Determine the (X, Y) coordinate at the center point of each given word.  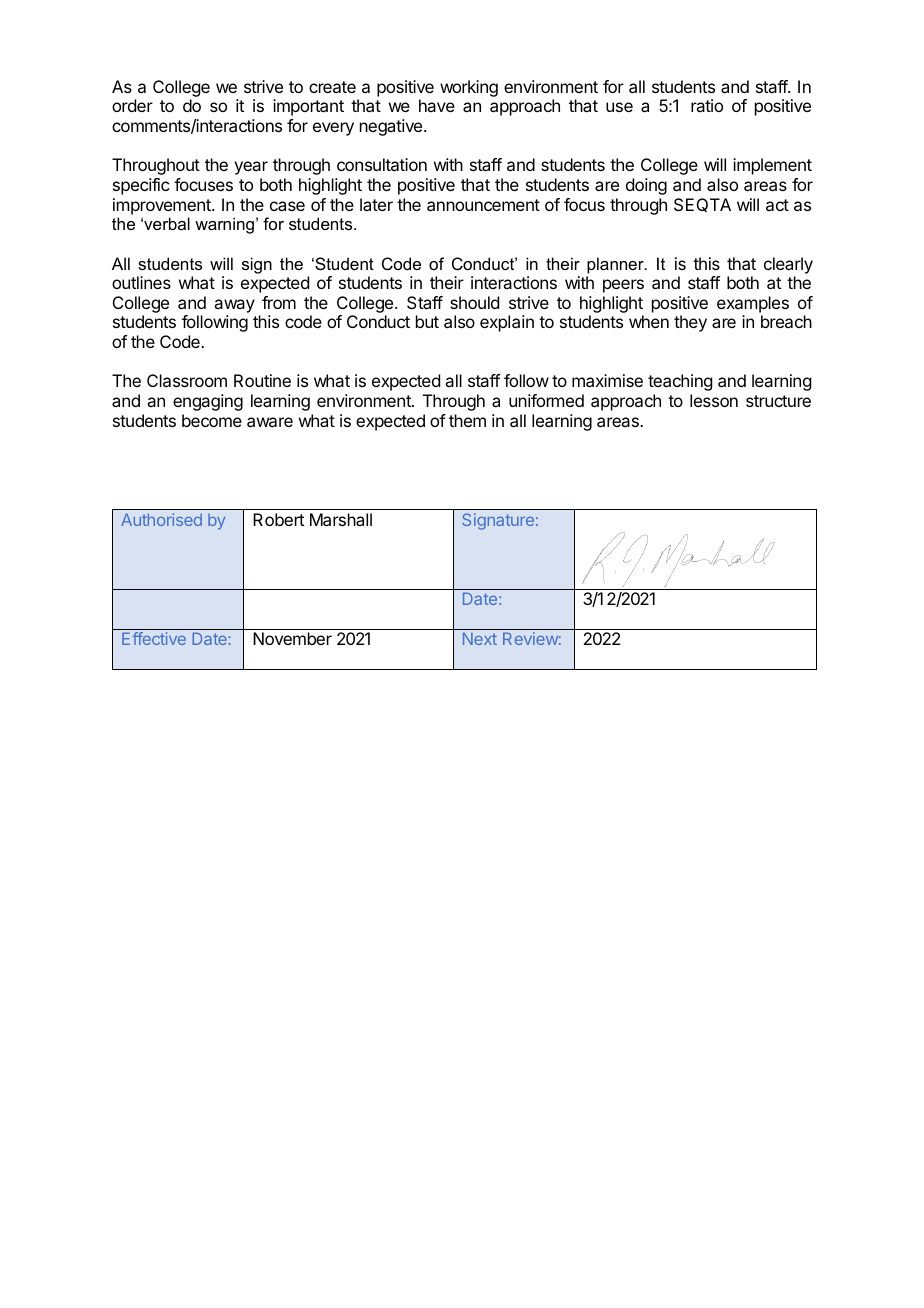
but (427, 321)
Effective (154, 638)
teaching (680, 382)
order (132, 105)
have (437, 105)
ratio (707, 105)
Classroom (187, 380)
